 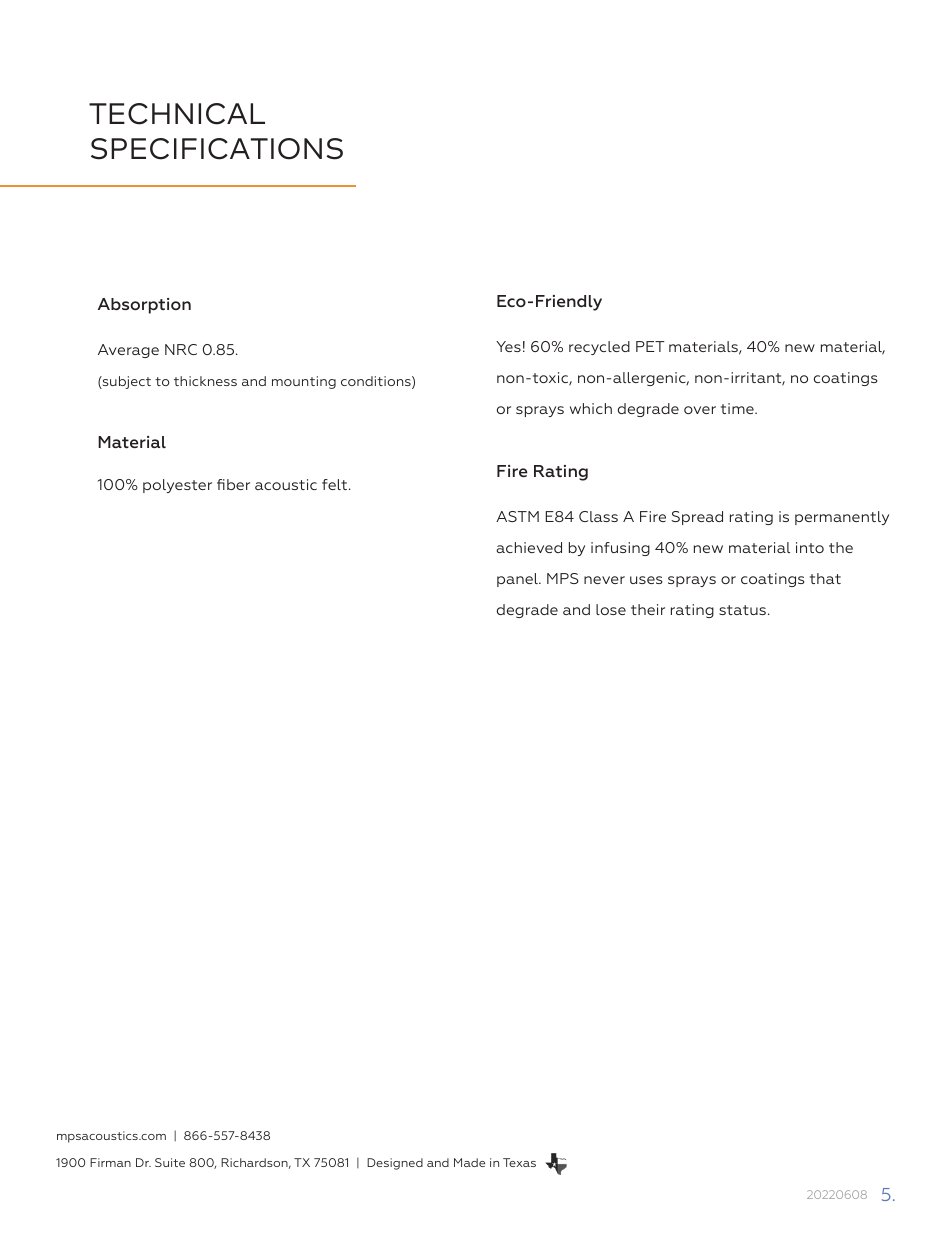 What do you see at coordinates (742, 610) in the document?
I see `status` at bounding box center [742, 610].
